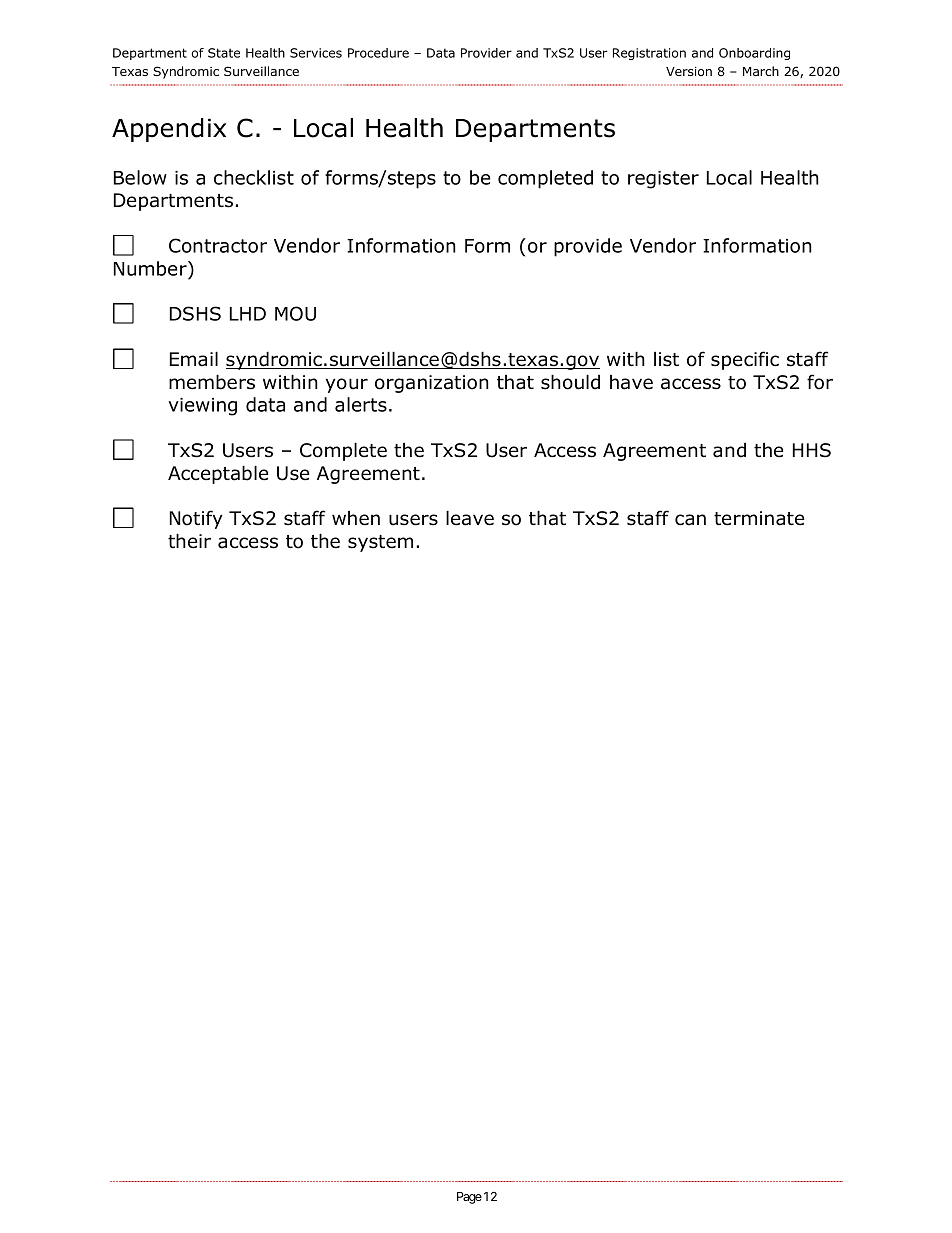 The image size is (952, 1233). I want to click on Page, so click(469, 1198).
